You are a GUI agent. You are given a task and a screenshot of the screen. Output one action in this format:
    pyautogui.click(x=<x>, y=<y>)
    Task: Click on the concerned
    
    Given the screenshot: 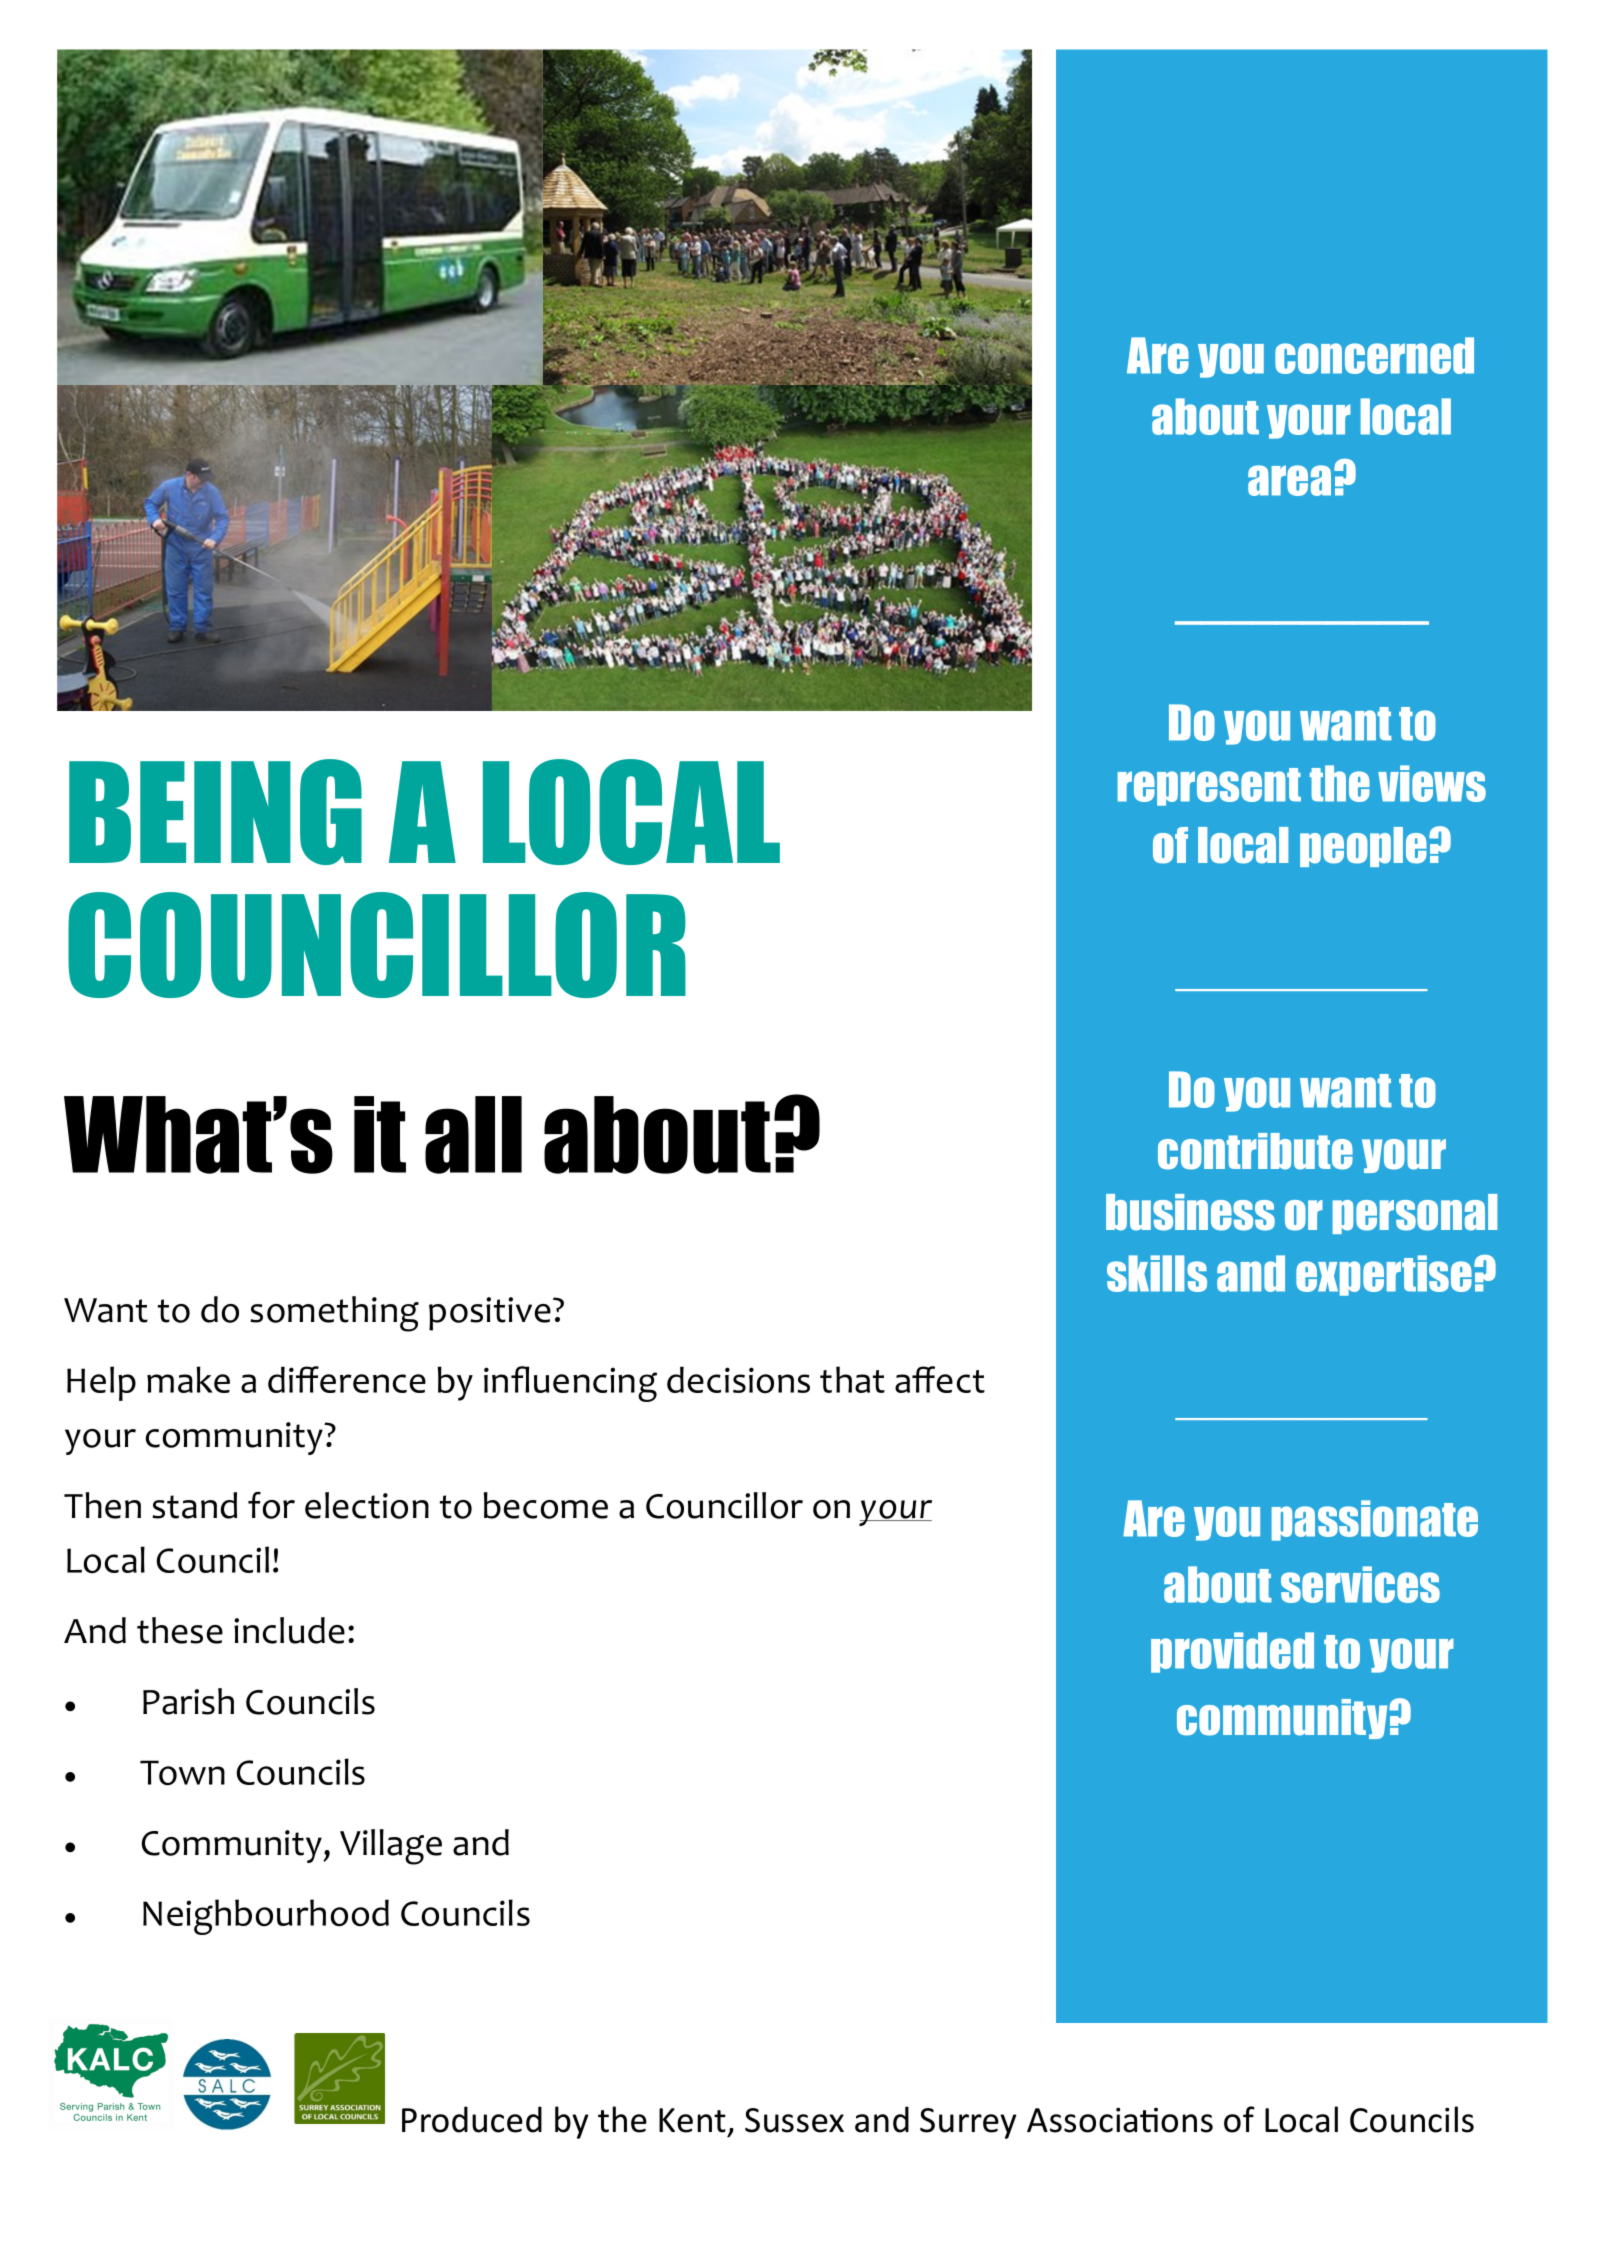 What is the action you would take?
    pyautogui.click(x=1374, y=355)
